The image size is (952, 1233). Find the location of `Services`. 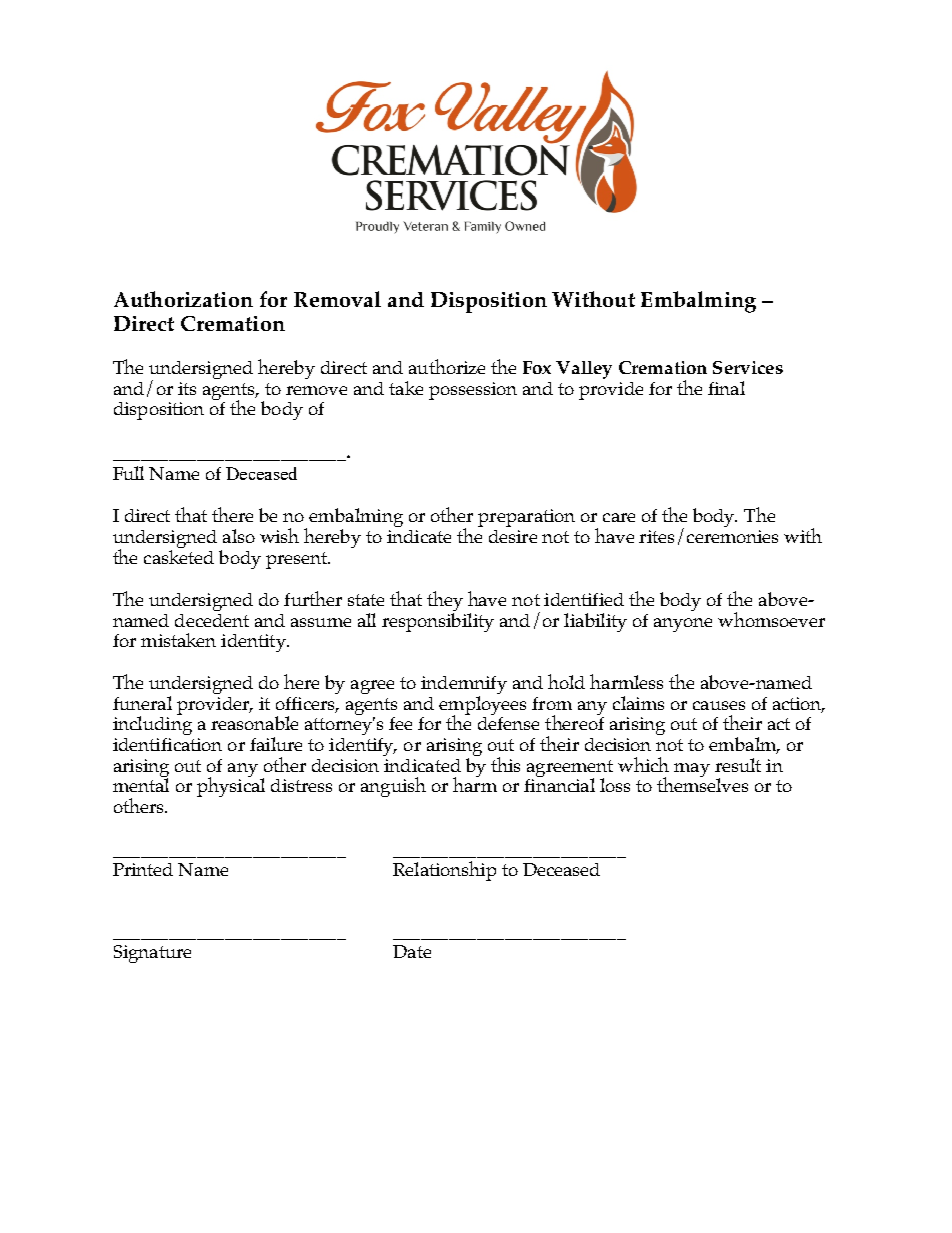

Services is located at coordinates (748, 367).
